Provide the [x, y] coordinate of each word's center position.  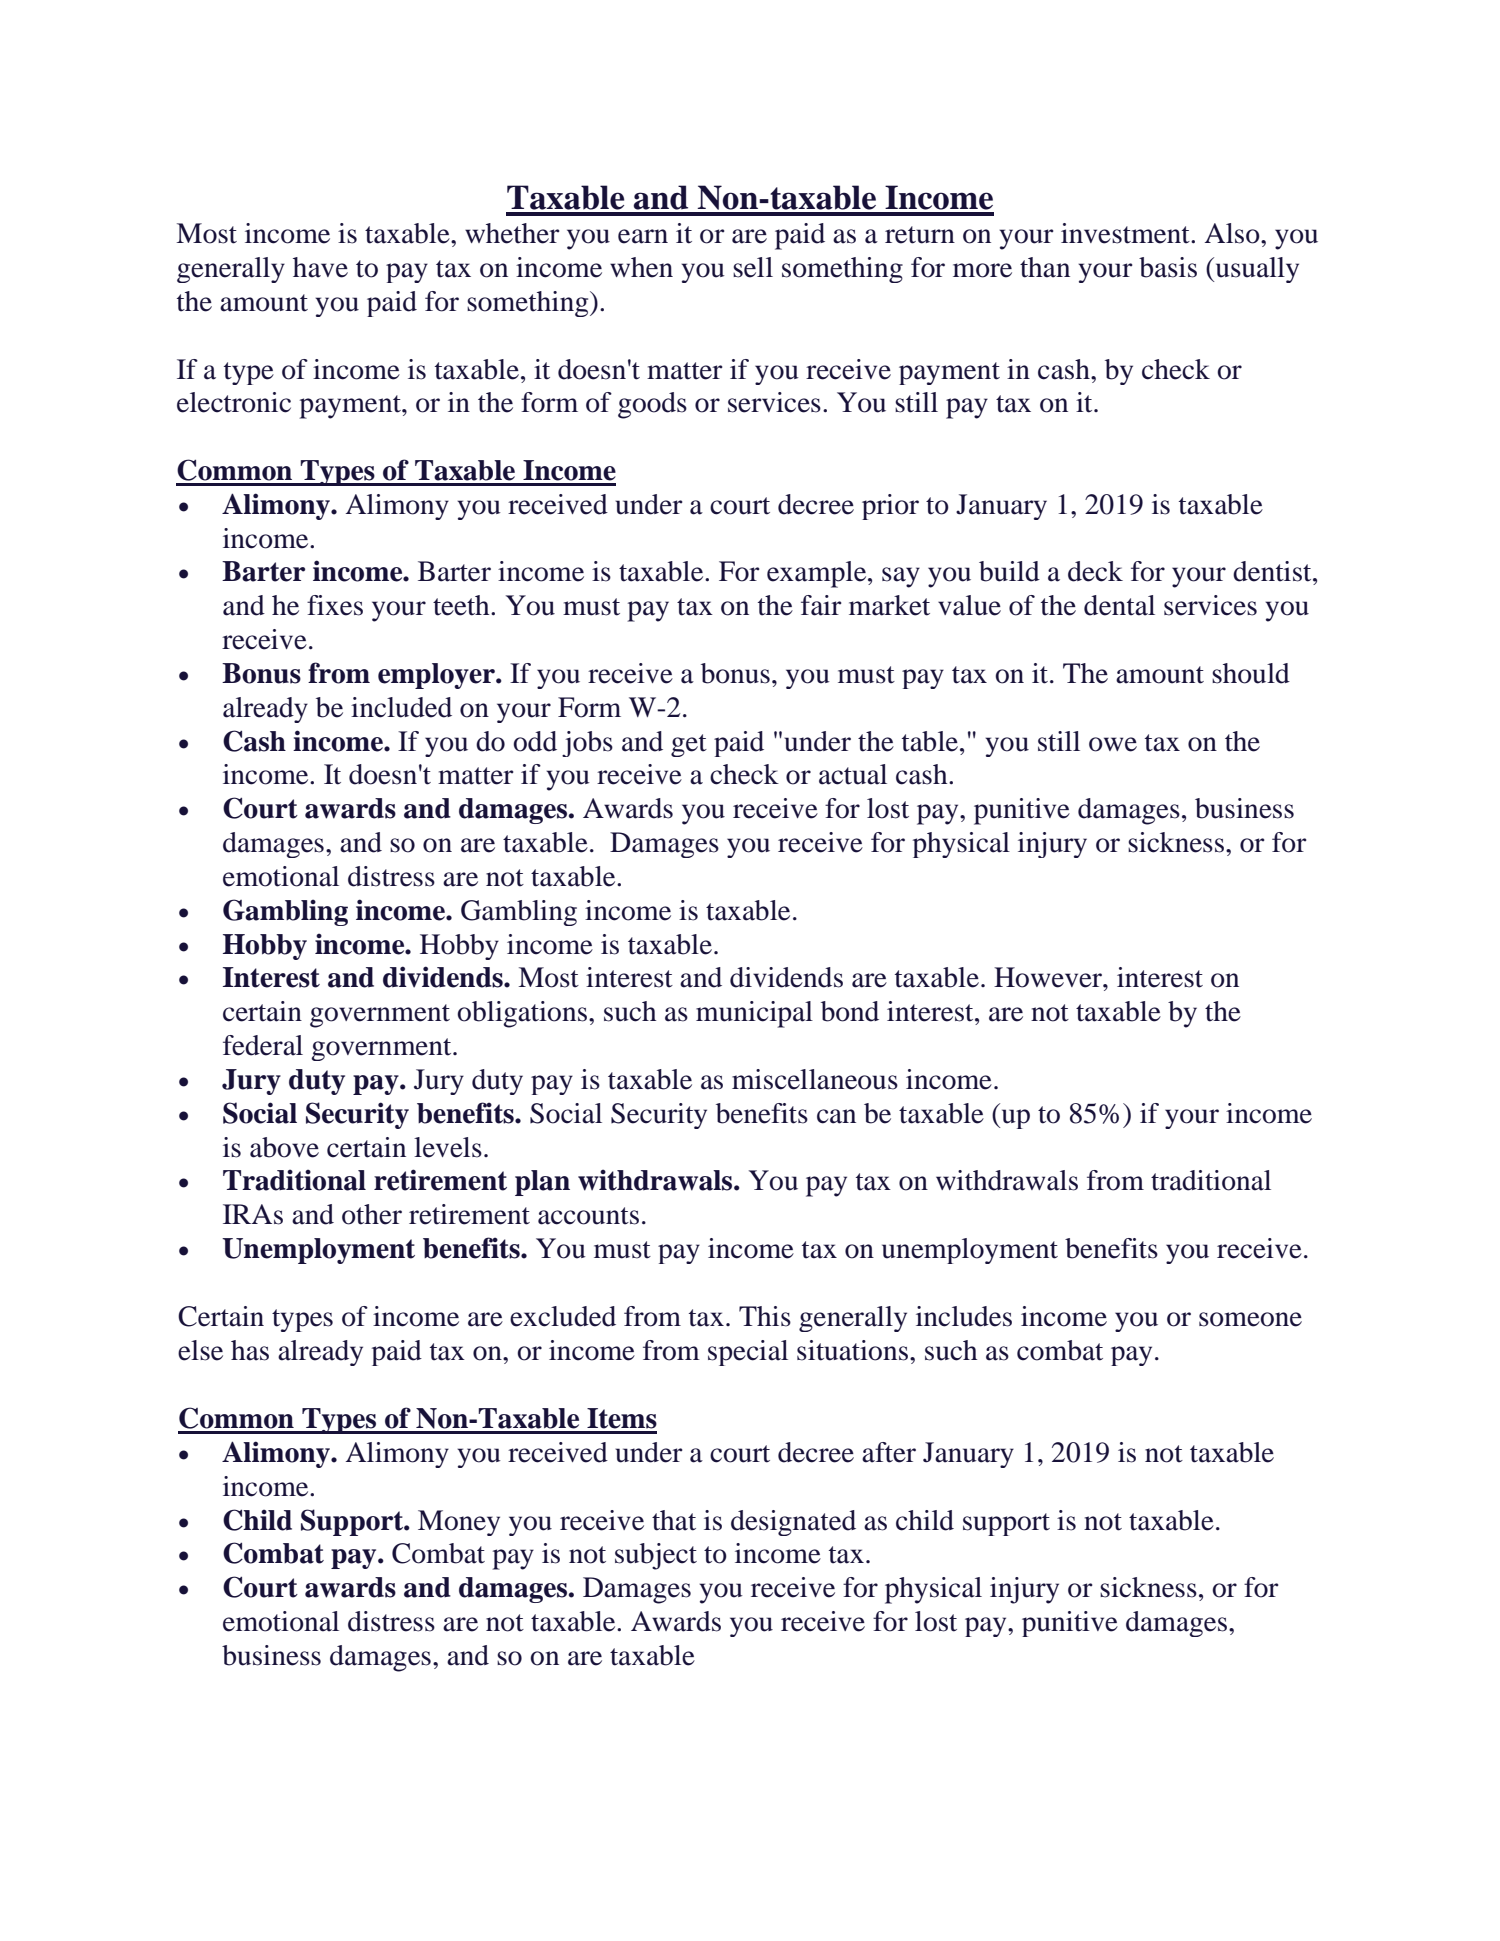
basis [1168, 267]
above [284, 1147]
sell [753, 267]
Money [459, 1523]
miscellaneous [815, 1079]
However [1049, 977]
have [320, 267]
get [689, 745]
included [401, 707]
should [1251, 673]
